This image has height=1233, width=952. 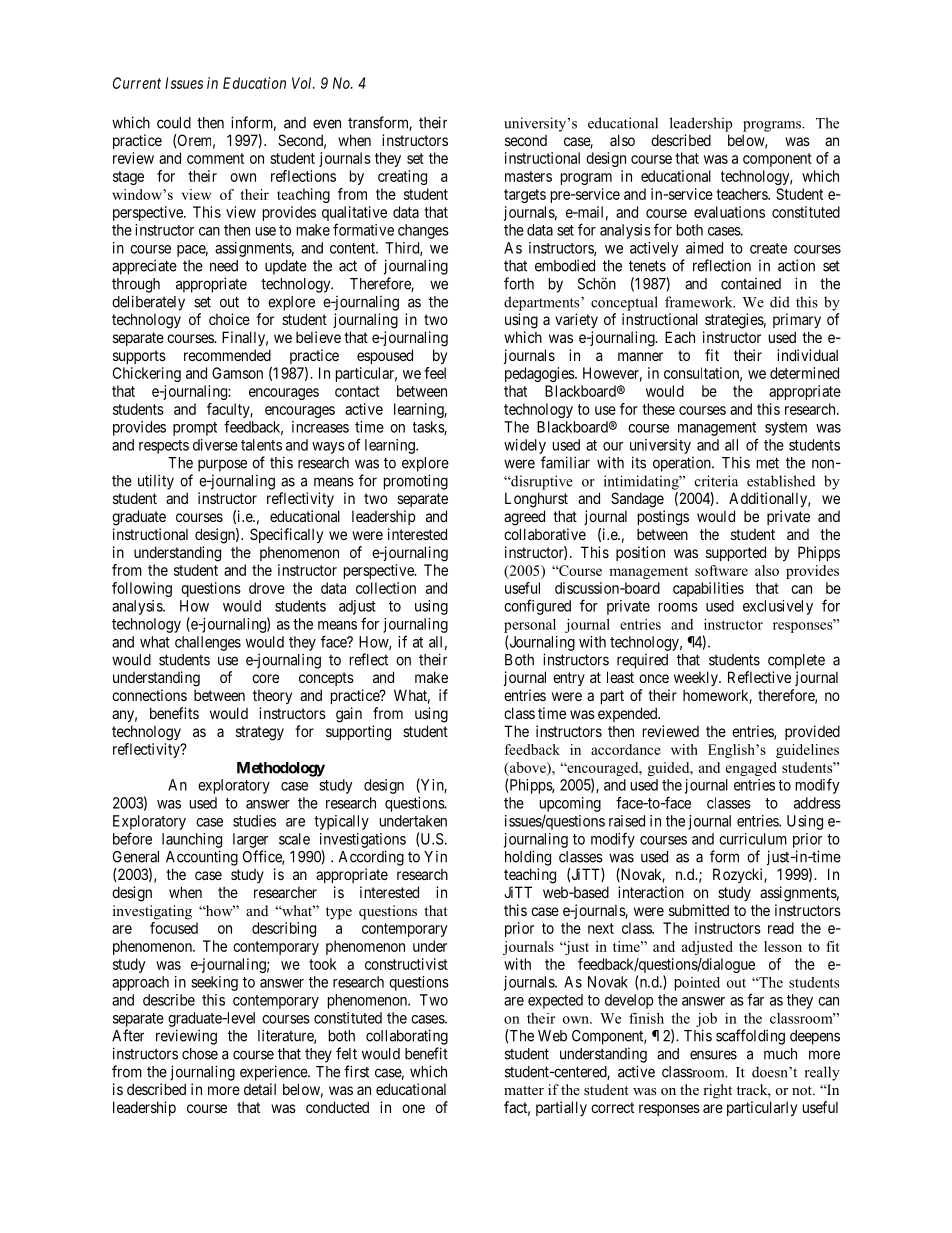 I want to click on forth, so click(x=519, y=283).
